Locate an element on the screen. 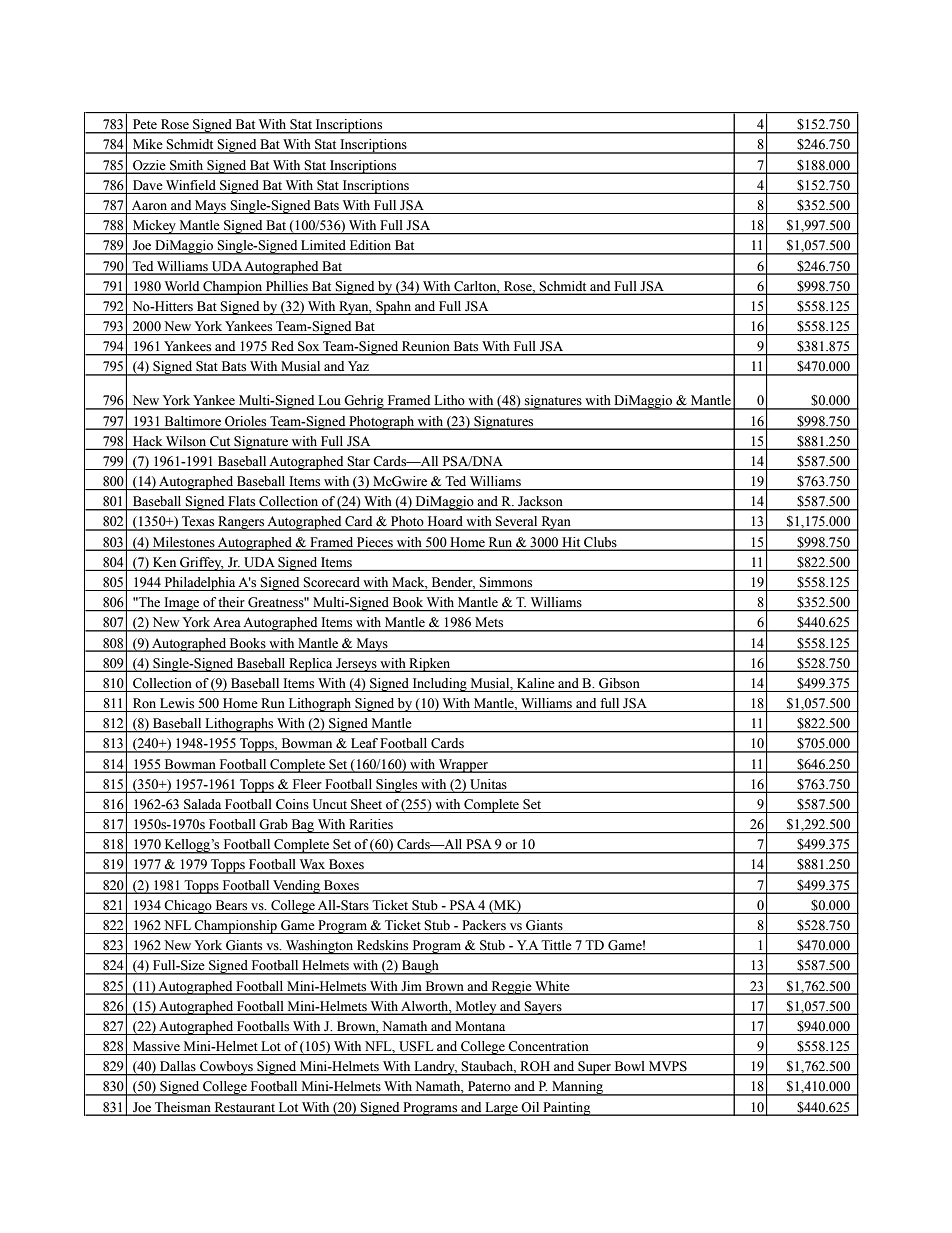  Phillies is located at coordinates (287, 286).
